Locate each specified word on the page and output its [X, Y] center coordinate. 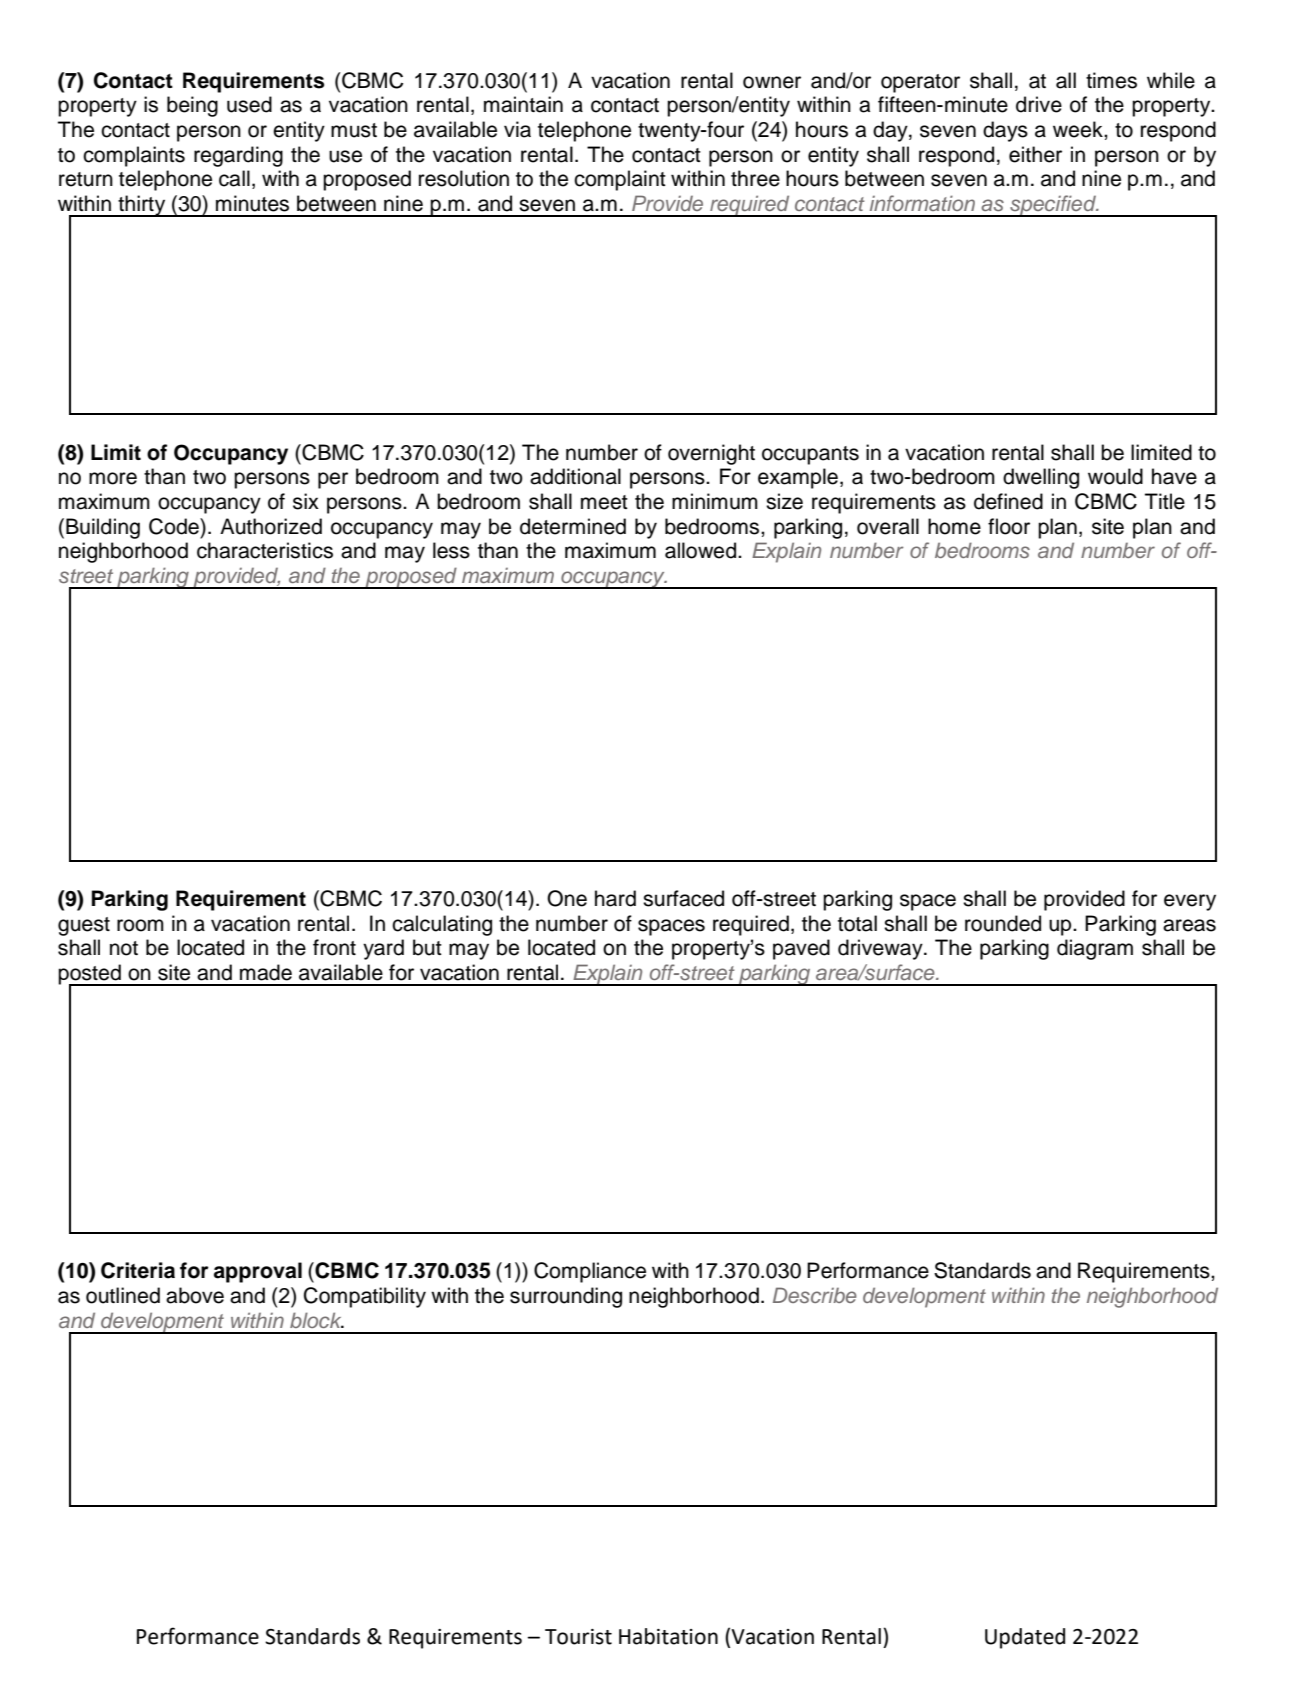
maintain [523, 104]
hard [615, 898]
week [1079, 129]
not [124, 948]
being [192, 106]
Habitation [668, 1636]
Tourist [578, 1637]
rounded [1003, 923]
